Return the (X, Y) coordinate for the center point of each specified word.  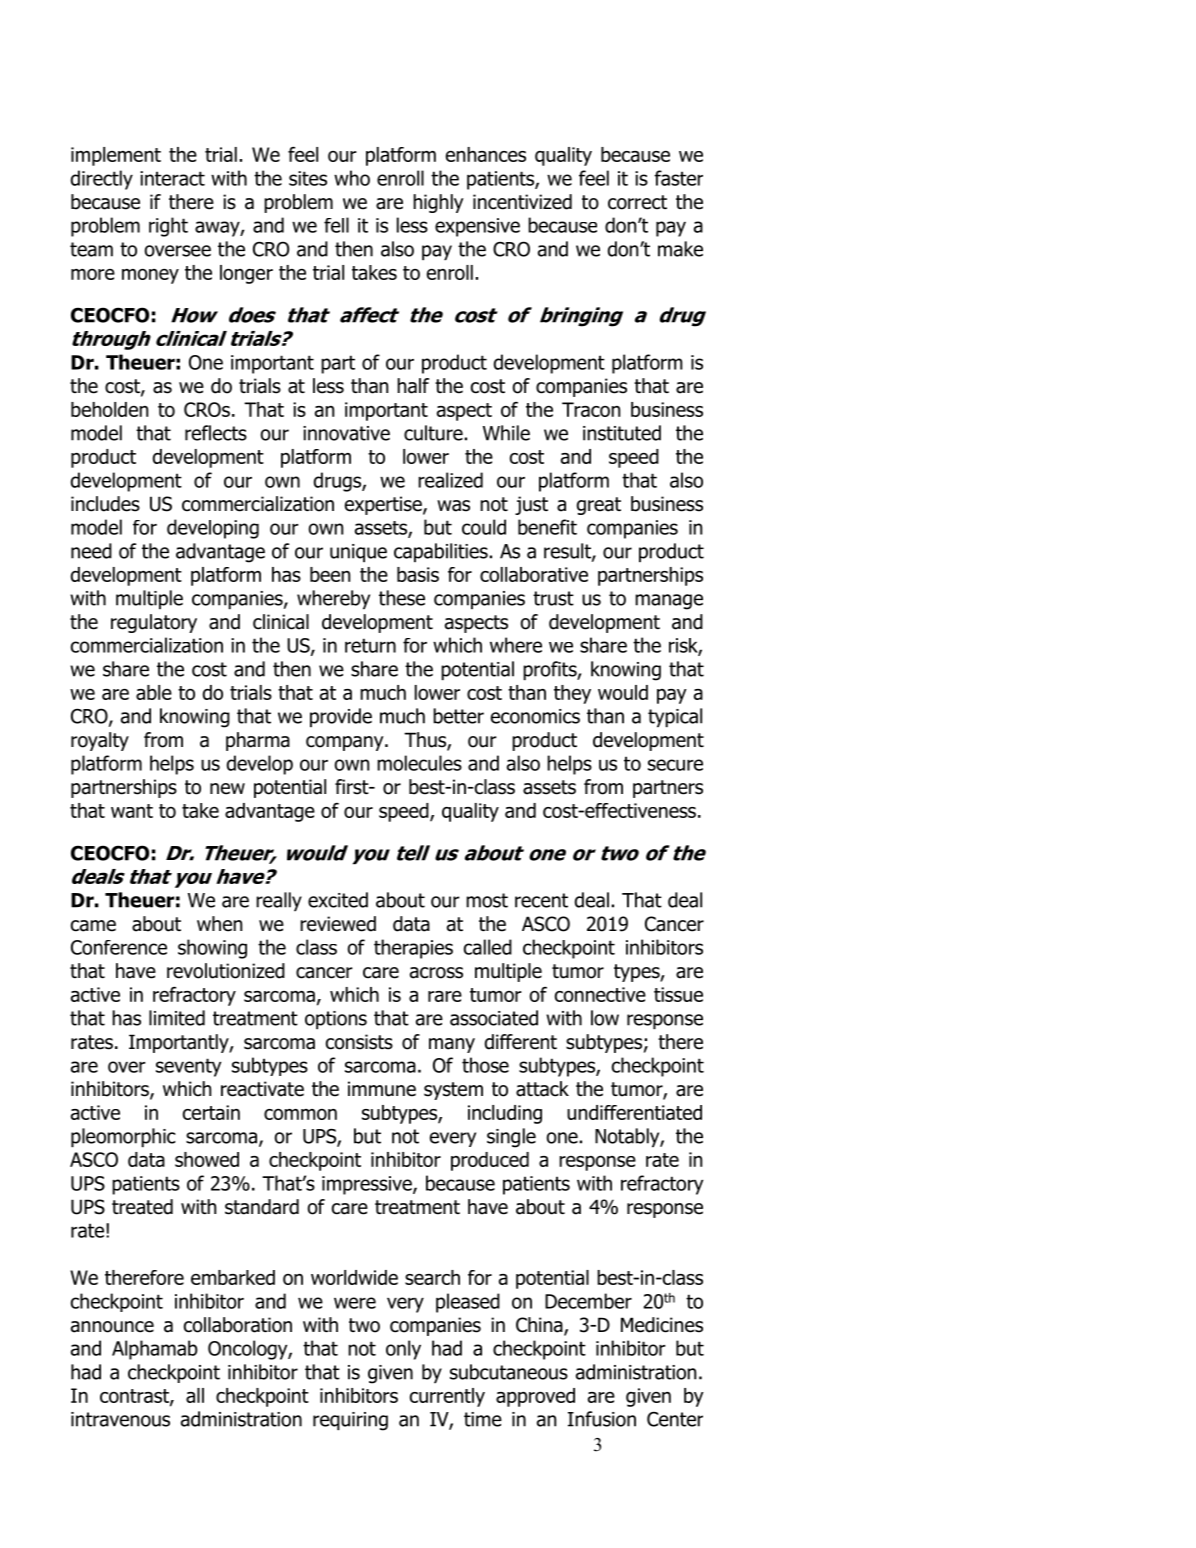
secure (675, 765)
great (599, 506)
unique (358, 553)
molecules (419, 763)
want (132, 811)
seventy (188, 1067)
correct (637, 202)
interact (172, 178)
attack (542, 1089)
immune (382, 1089)
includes (105, 504)
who (352, 178)
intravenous (120, 1419)
